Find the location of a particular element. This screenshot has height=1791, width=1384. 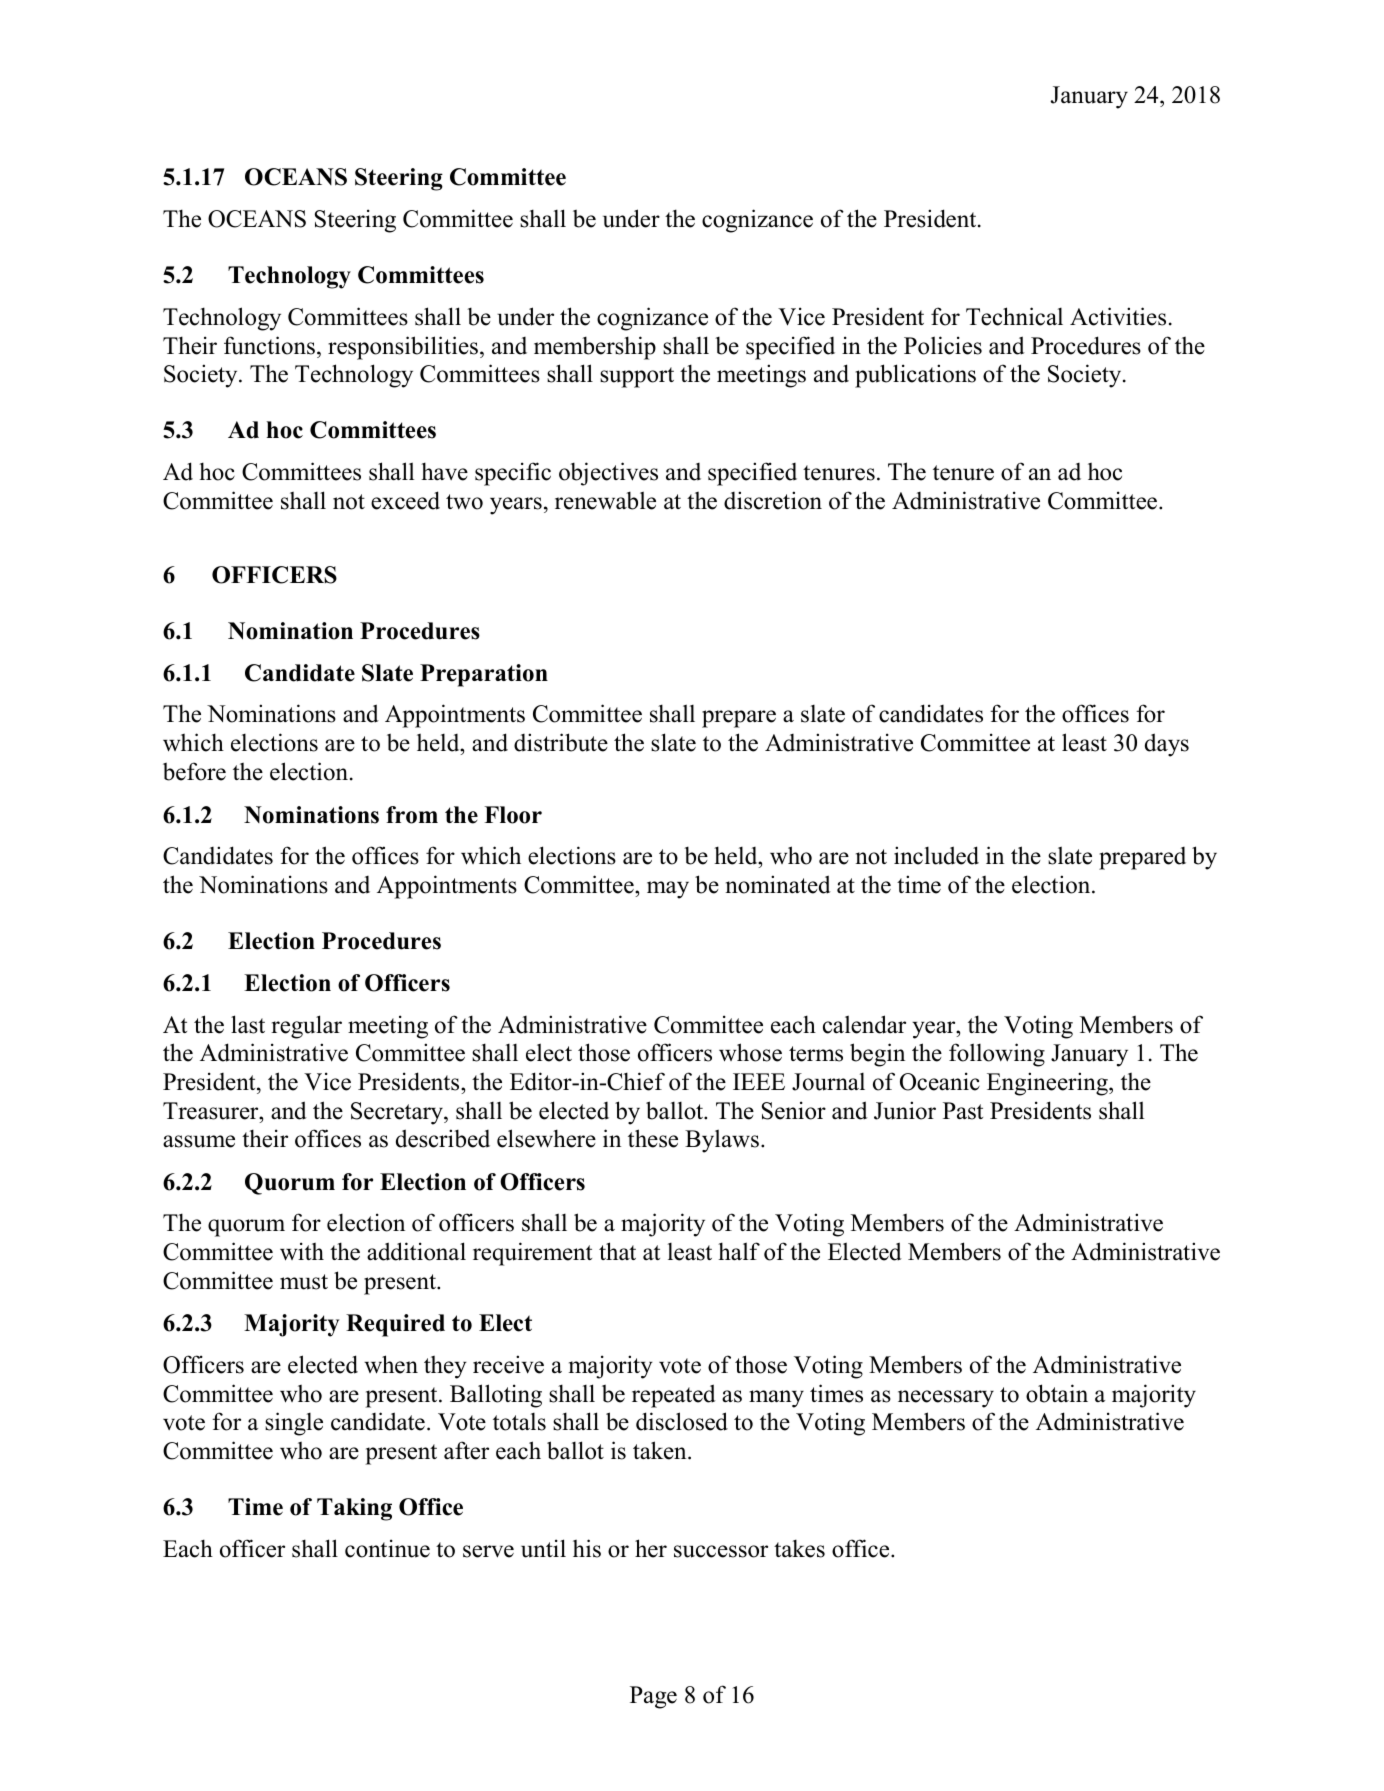

following is located at coordinates (997, 1055).
